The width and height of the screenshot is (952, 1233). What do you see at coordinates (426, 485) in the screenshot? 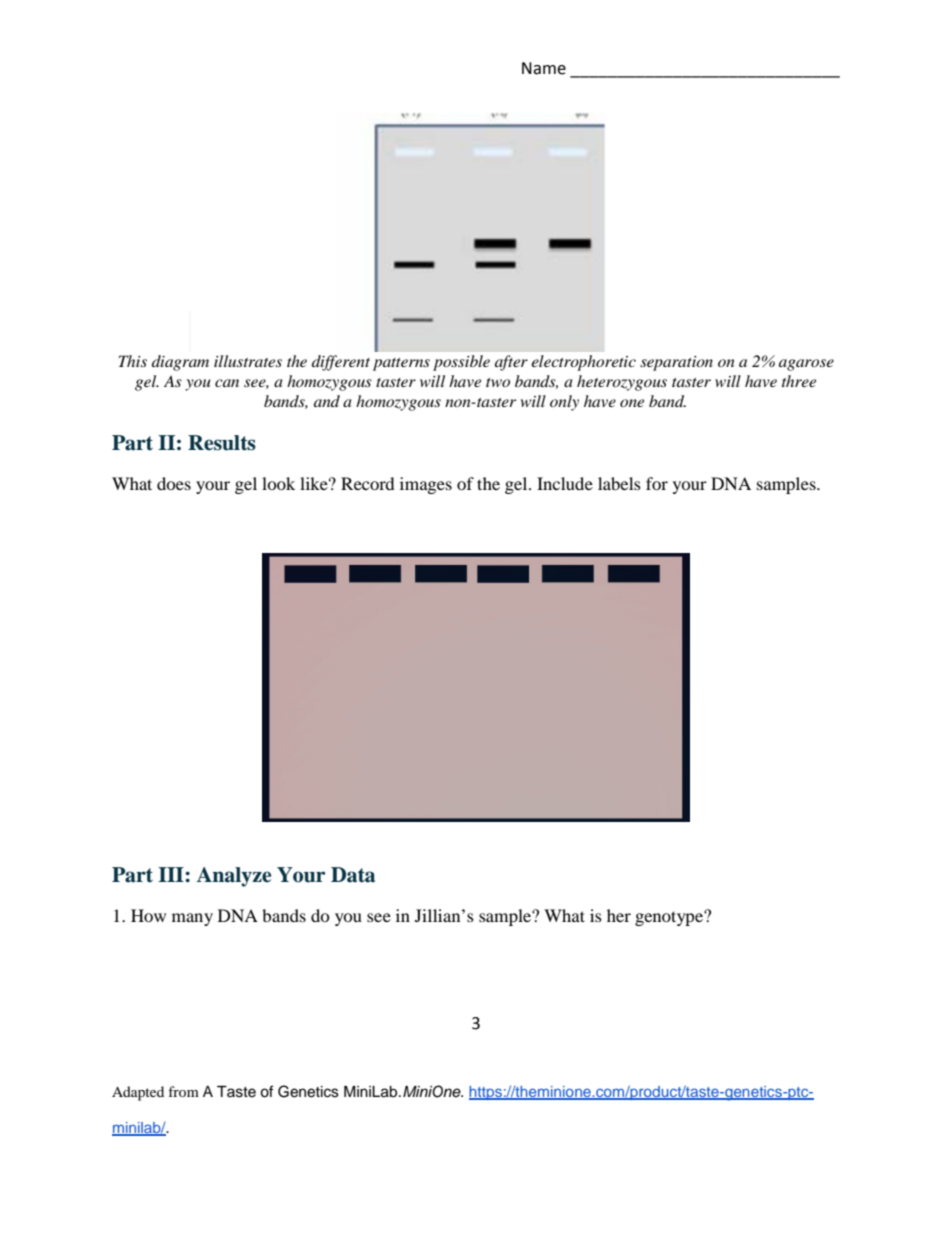
I see `images` at bounding box center [426, 485].
